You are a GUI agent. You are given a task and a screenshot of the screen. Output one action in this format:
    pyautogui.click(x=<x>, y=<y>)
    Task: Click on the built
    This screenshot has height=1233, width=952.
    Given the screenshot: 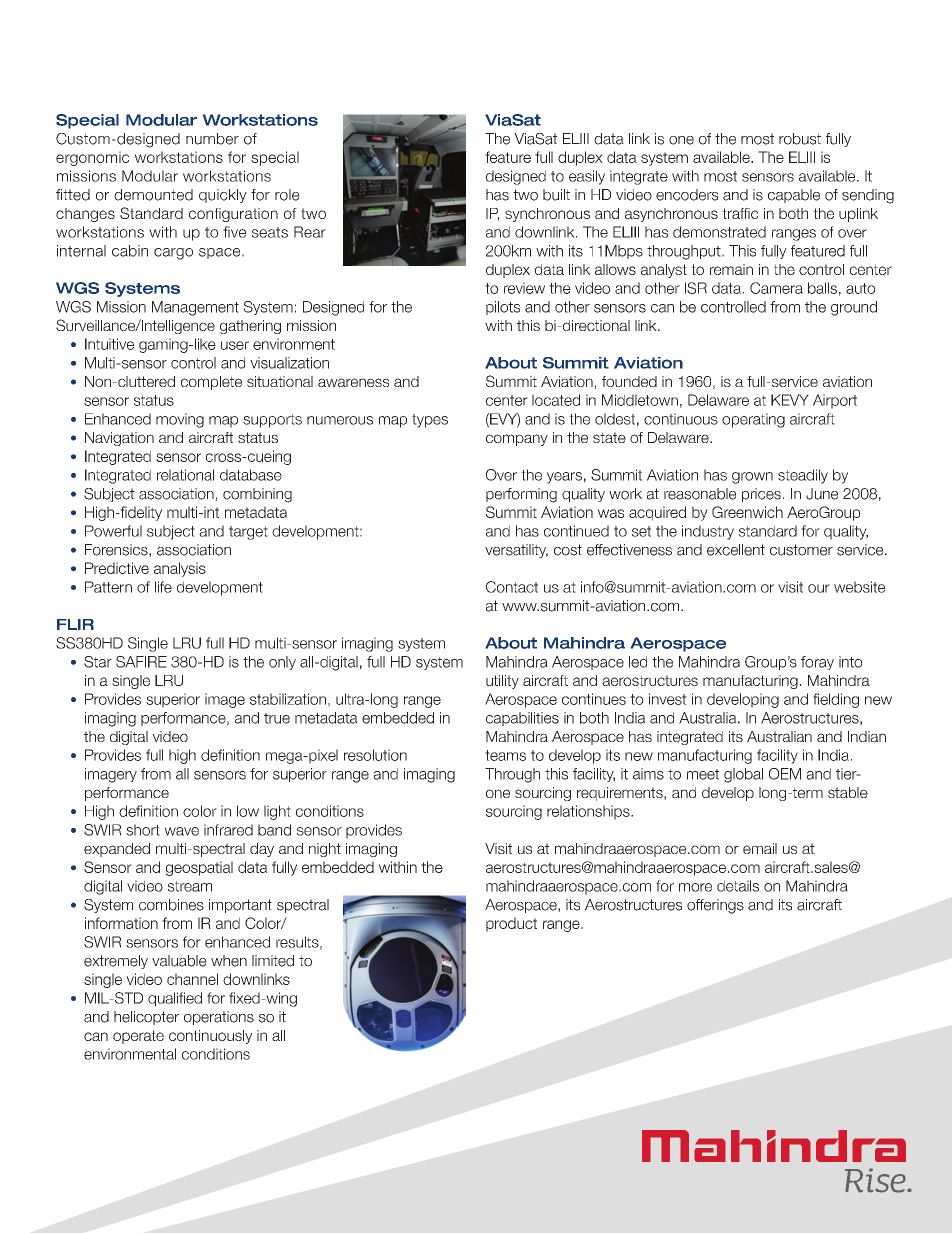 What is the action you would take?
    pyautogui.click(x=556, y=195)
